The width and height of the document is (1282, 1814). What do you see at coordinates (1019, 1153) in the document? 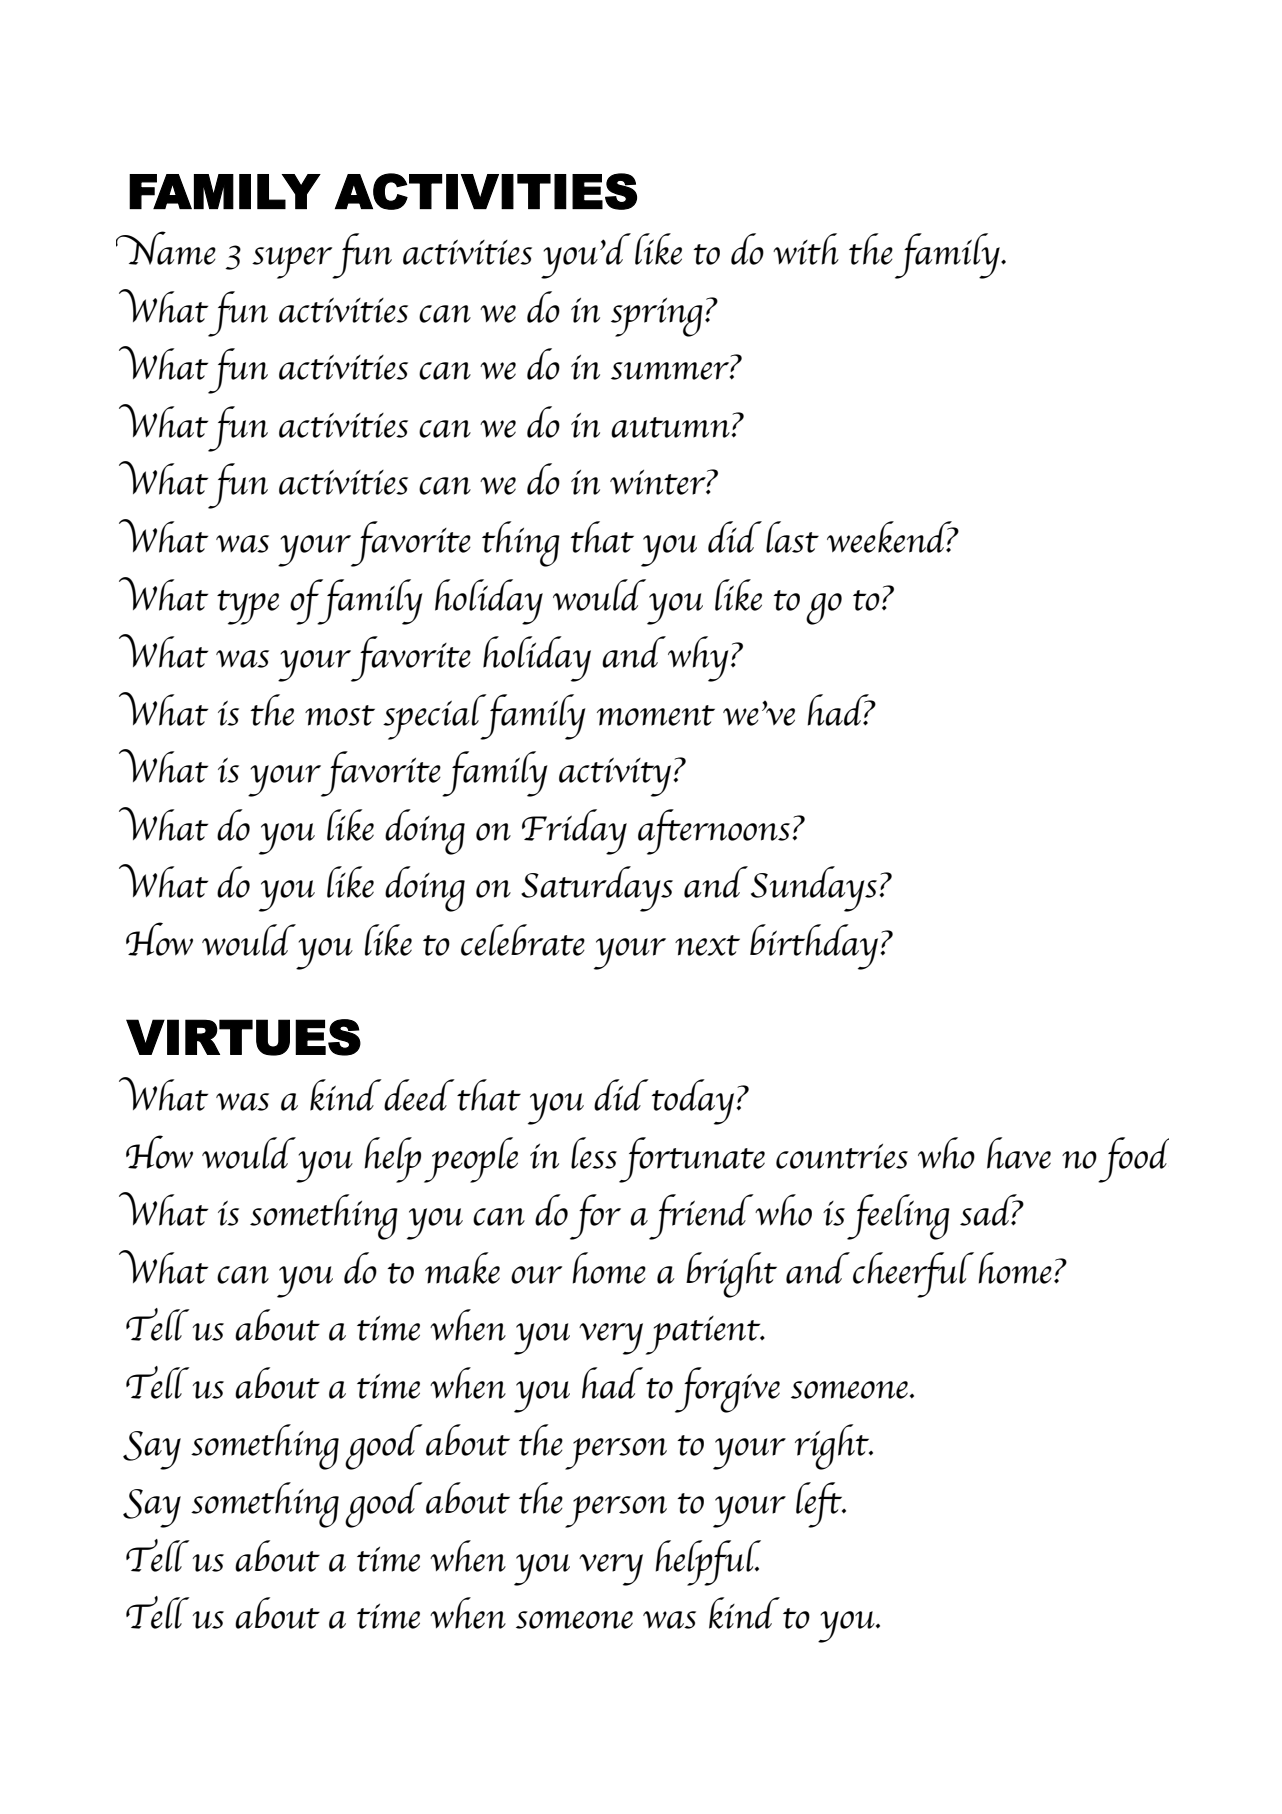
I see `have` at bounding box center [1019, 1153].
